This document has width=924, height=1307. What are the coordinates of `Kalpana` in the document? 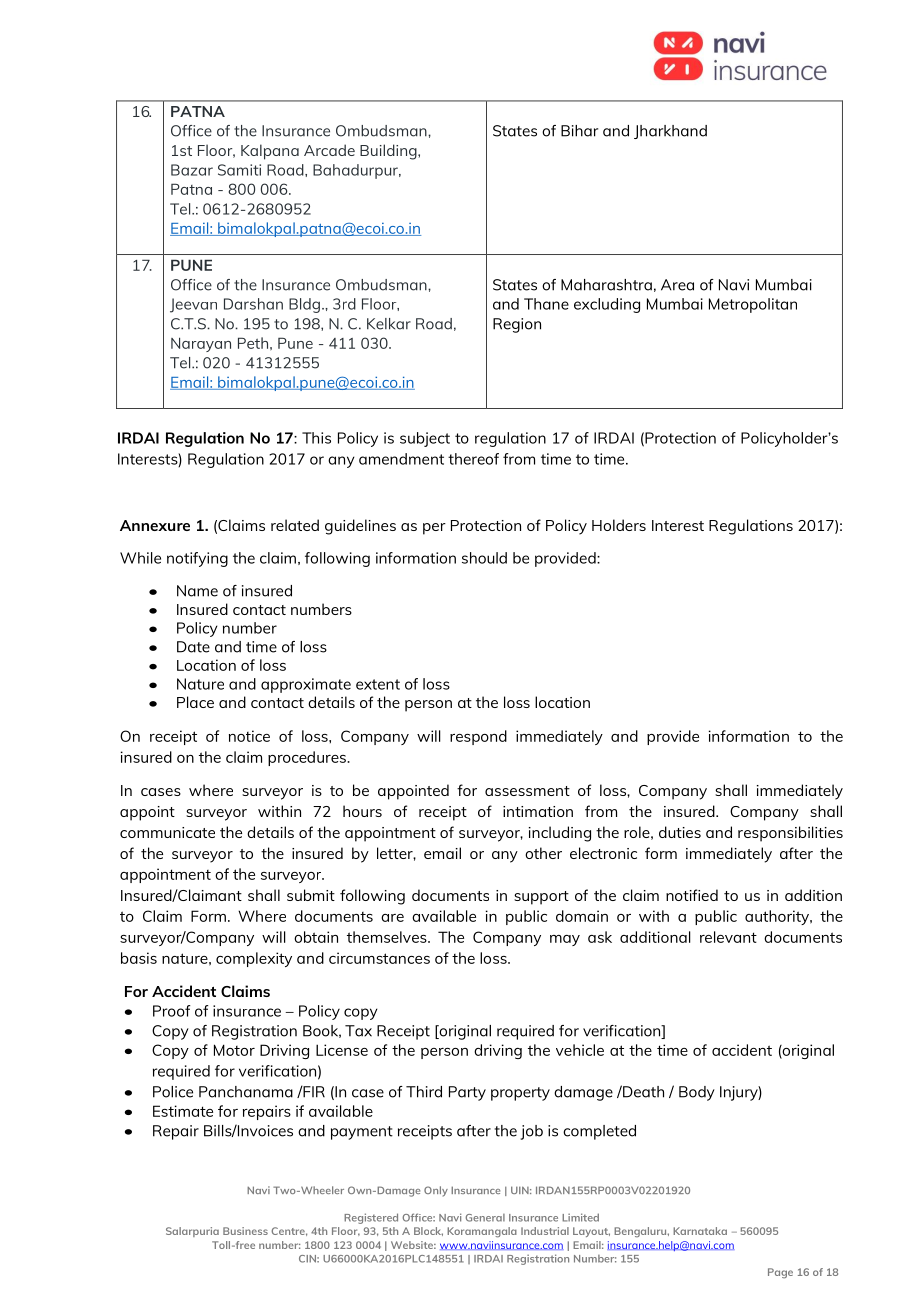 It's located at (270, 152).
